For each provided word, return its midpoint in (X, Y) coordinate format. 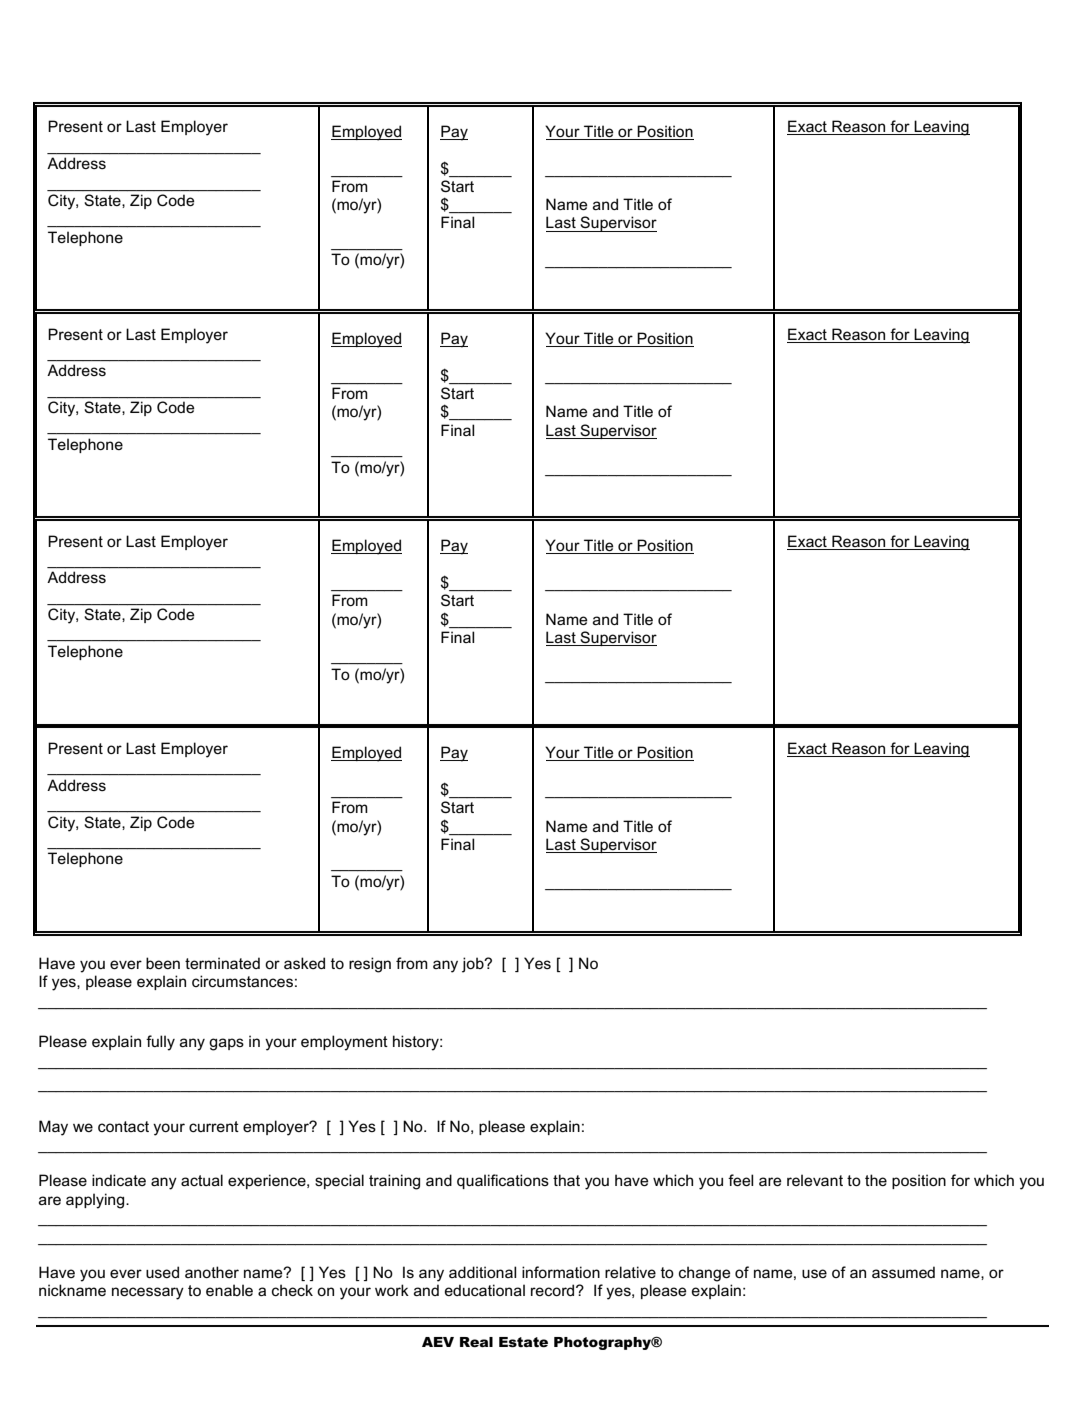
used (162, 1272)
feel (740, 1180)
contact (123, 1126)
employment (344, 1043)
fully (160, 1043)
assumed (903, 1272)
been (163, 963)
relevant (815, 1180)
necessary (148, 1293)
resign (370, 965)
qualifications (503, 1181)
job (474, 965)
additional (482, 1272)
